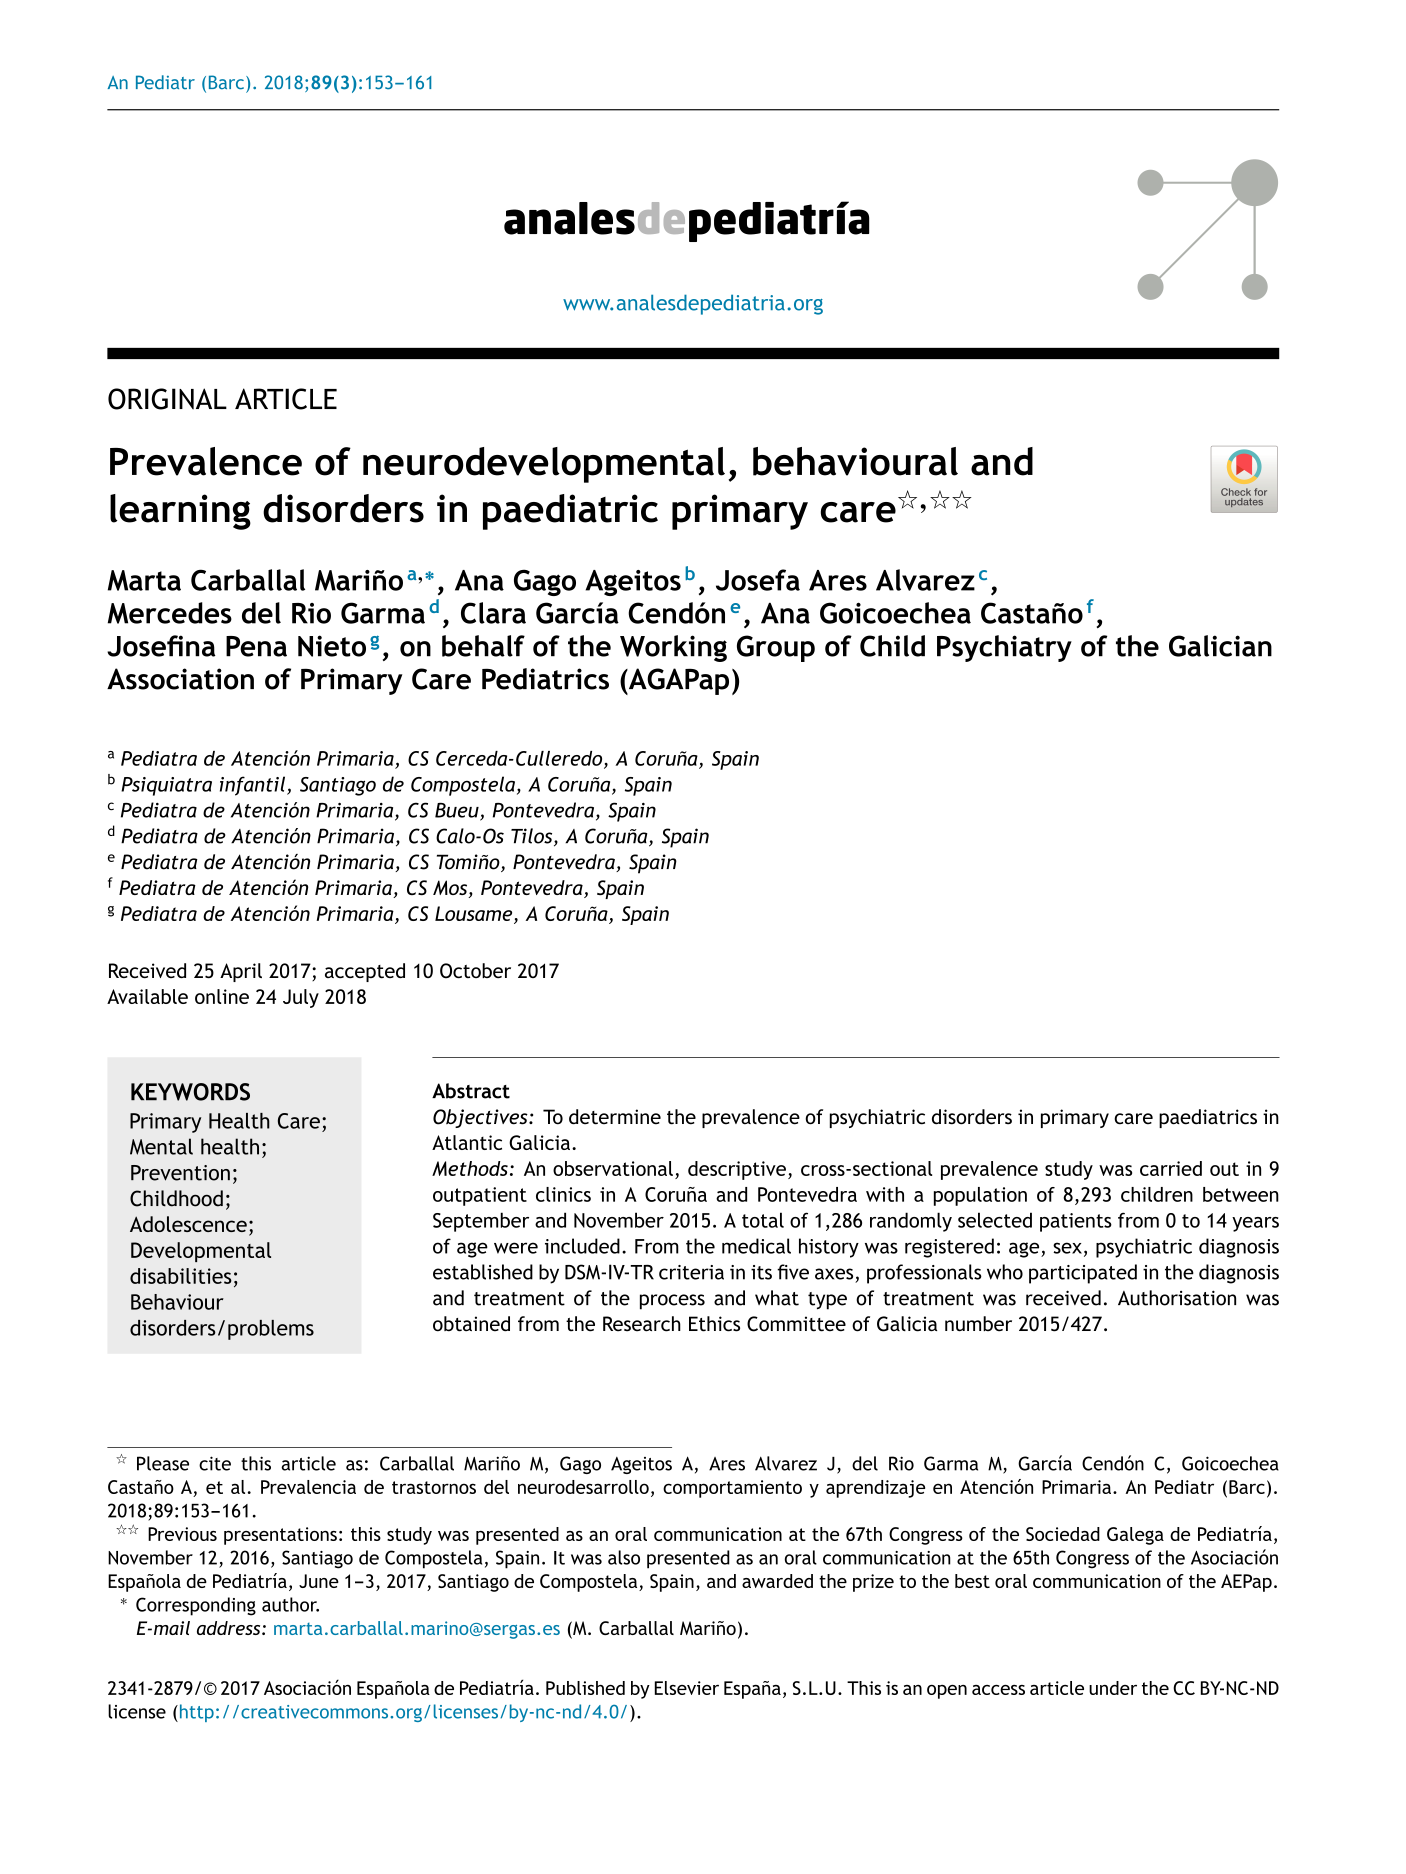 The width and height of the document is (1406, 1874). I want to click on Elsevier, so click(687, 1688).
